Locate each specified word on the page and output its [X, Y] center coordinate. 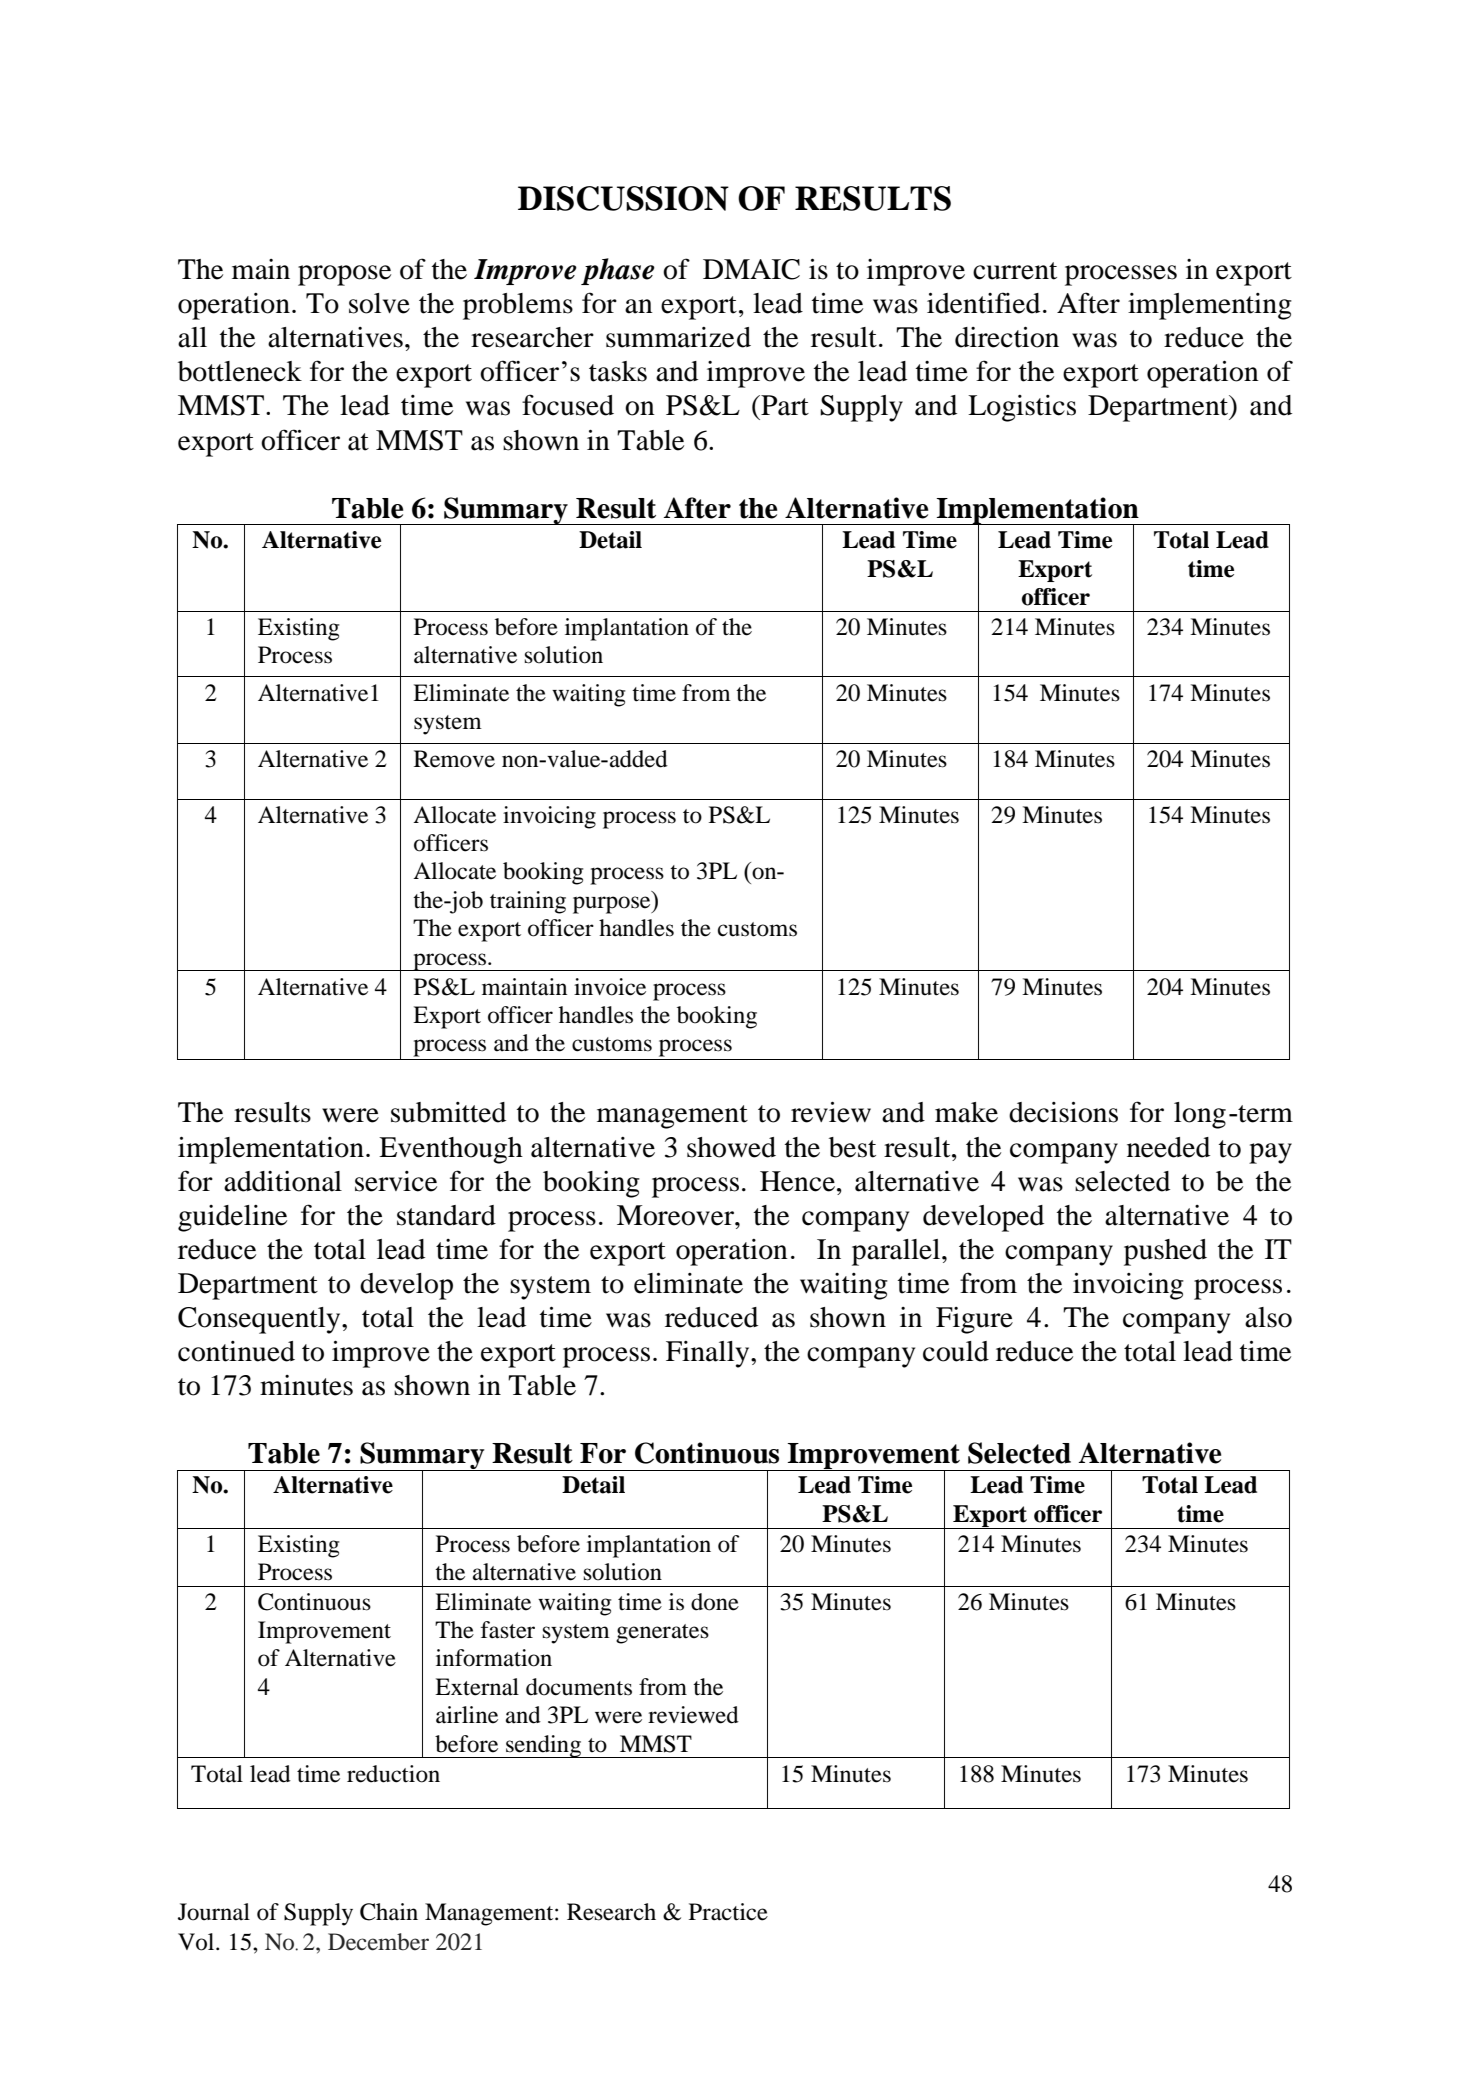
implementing [1210, 306]
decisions [1063, 1112]
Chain [389, 1912]
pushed [1165, 1252]
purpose [613, 905]
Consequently [260, 1320]
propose [344, 275]
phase [618, 271]
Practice [728, 1912]
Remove [454, 759]
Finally [709, 1354]
